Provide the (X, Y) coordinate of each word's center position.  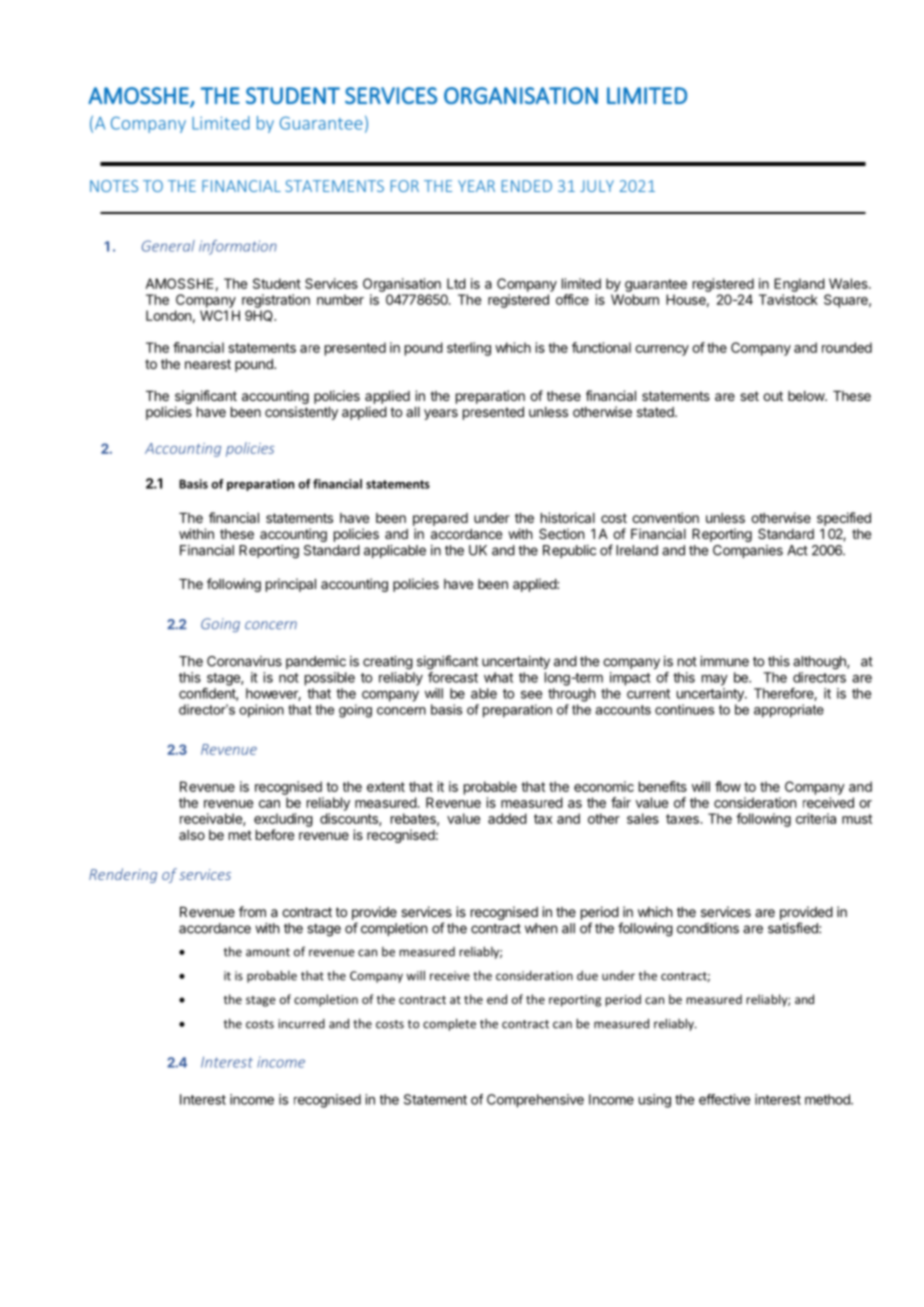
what (498, 677)
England (799, 285)
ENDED (527, 186)
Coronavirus (244, 661)
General (168, 246)
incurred (301, 1024)
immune (724, 661)
